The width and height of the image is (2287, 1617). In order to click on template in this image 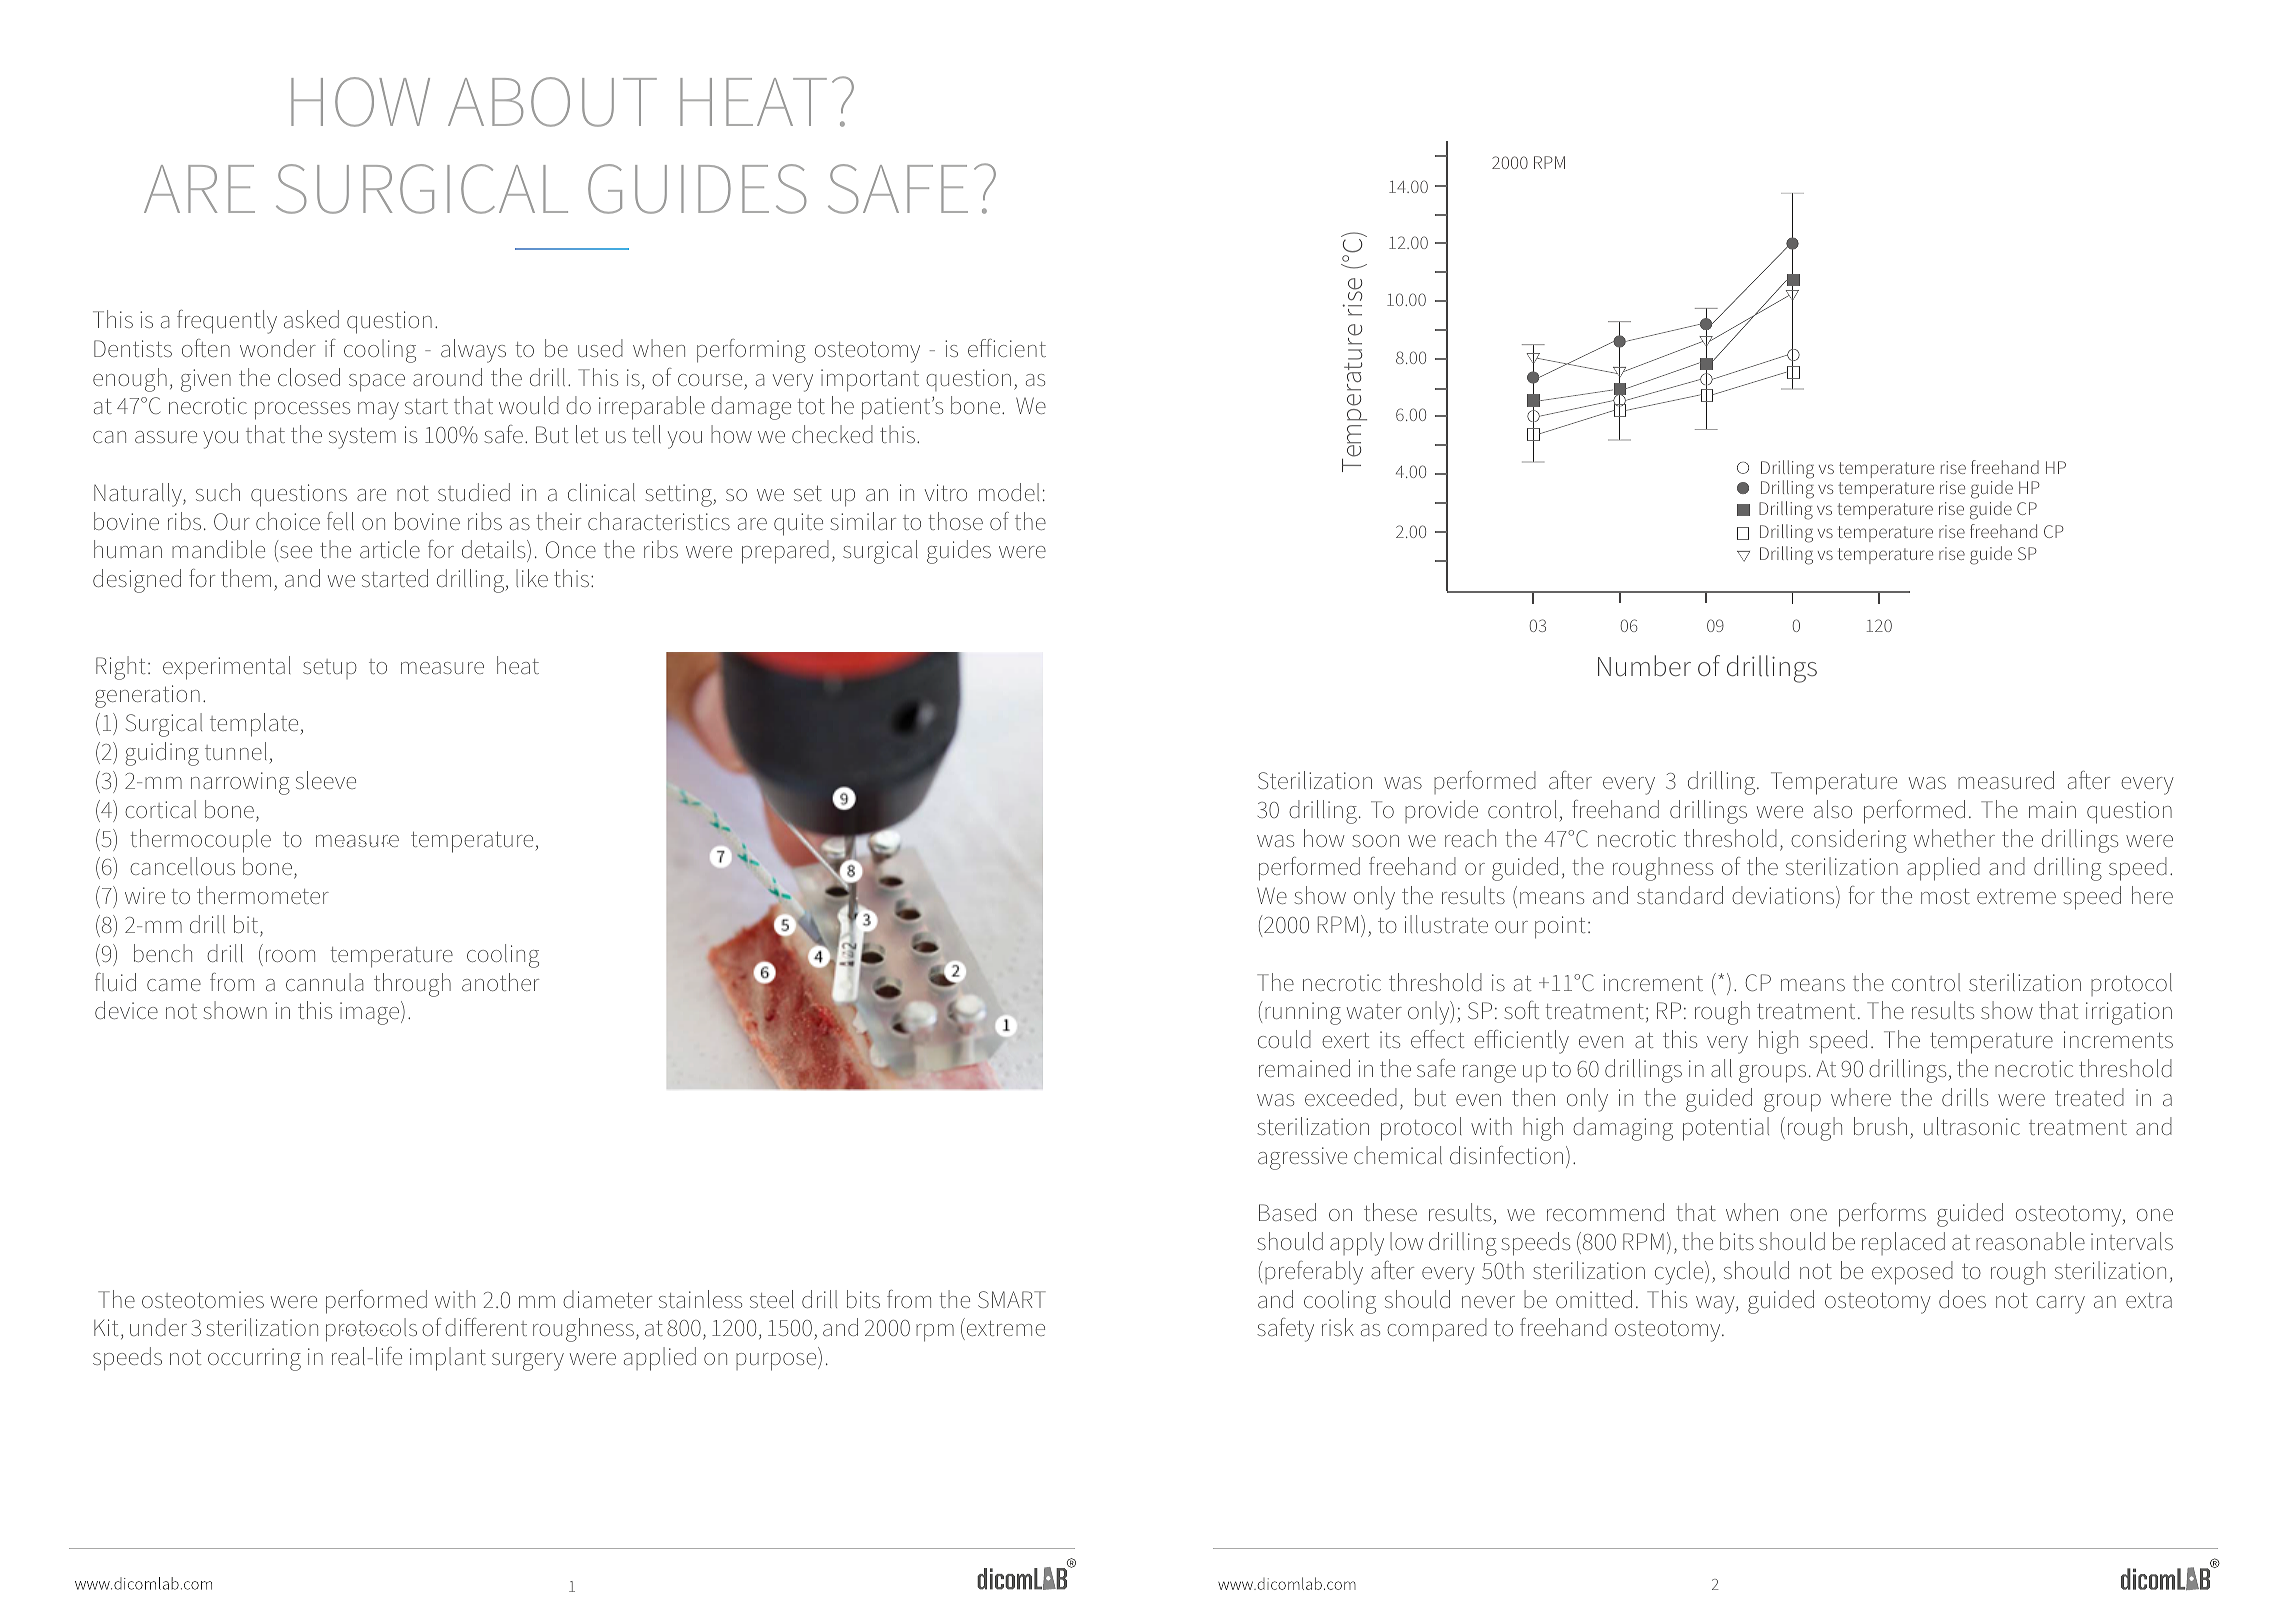, I will do `click(254, 725)`.
